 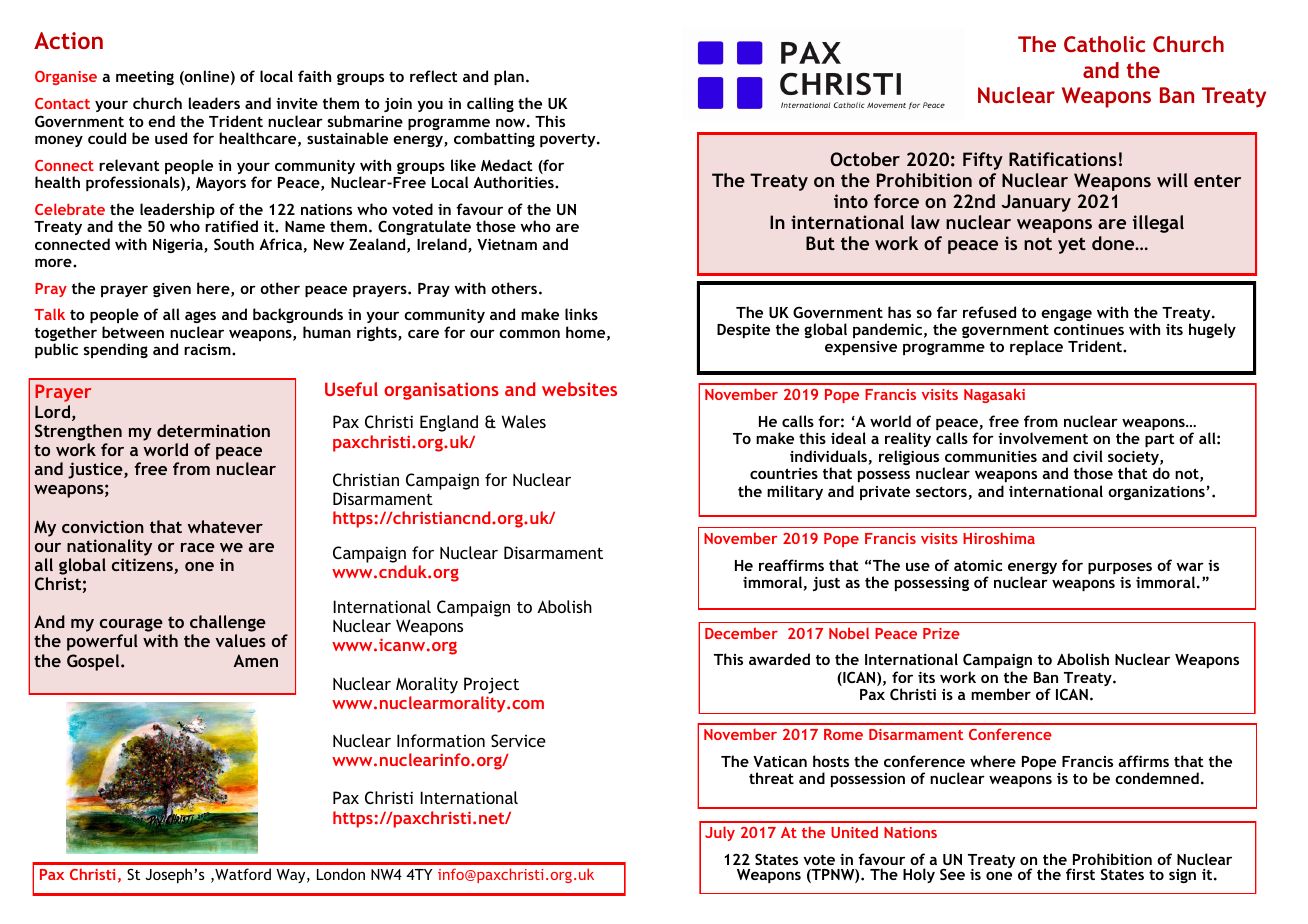 What do you see at coordinates (1089, 329) in the screenshot?
I see `continues` at bounding box center [1089, 329].
